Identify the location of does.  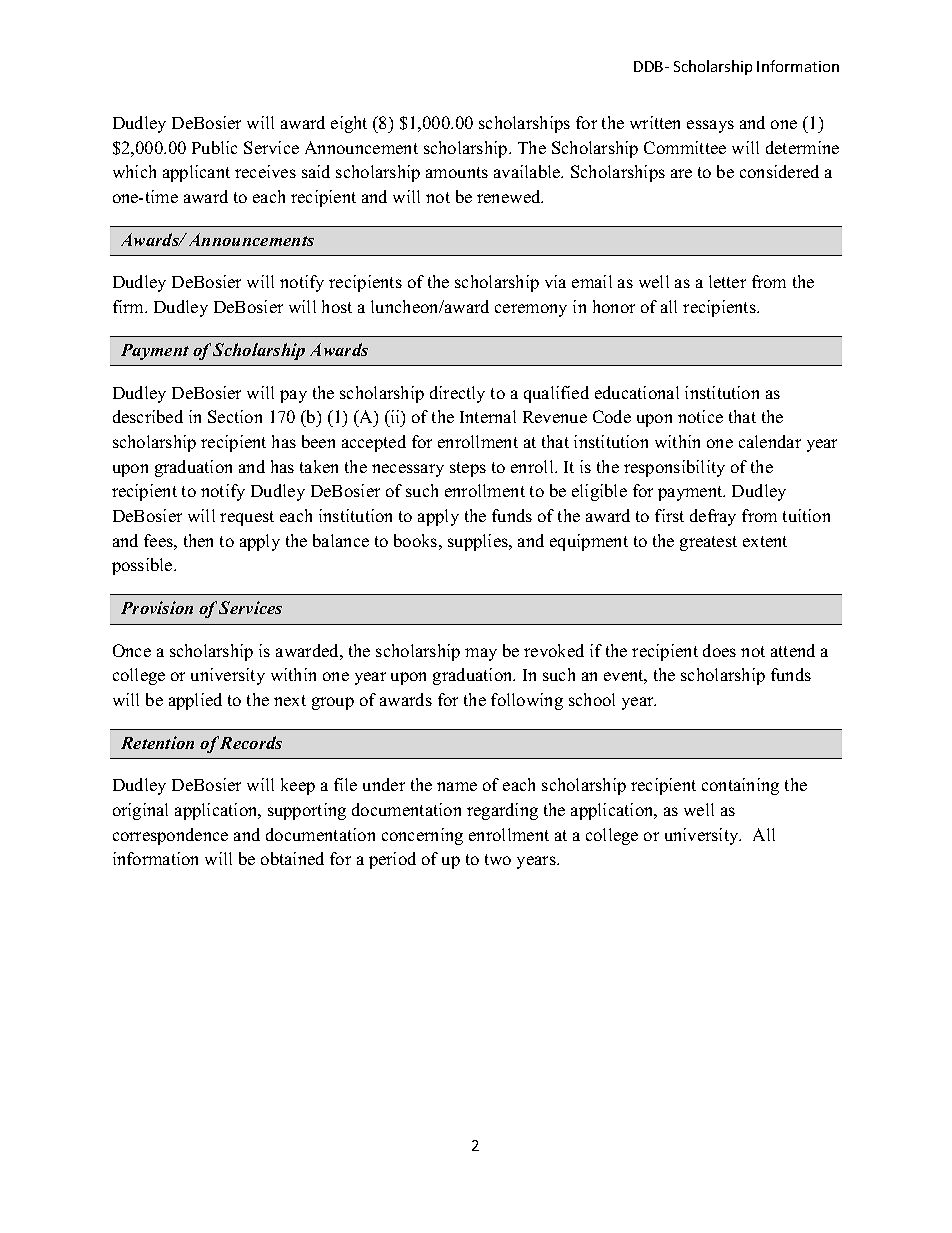
(719, 650).
